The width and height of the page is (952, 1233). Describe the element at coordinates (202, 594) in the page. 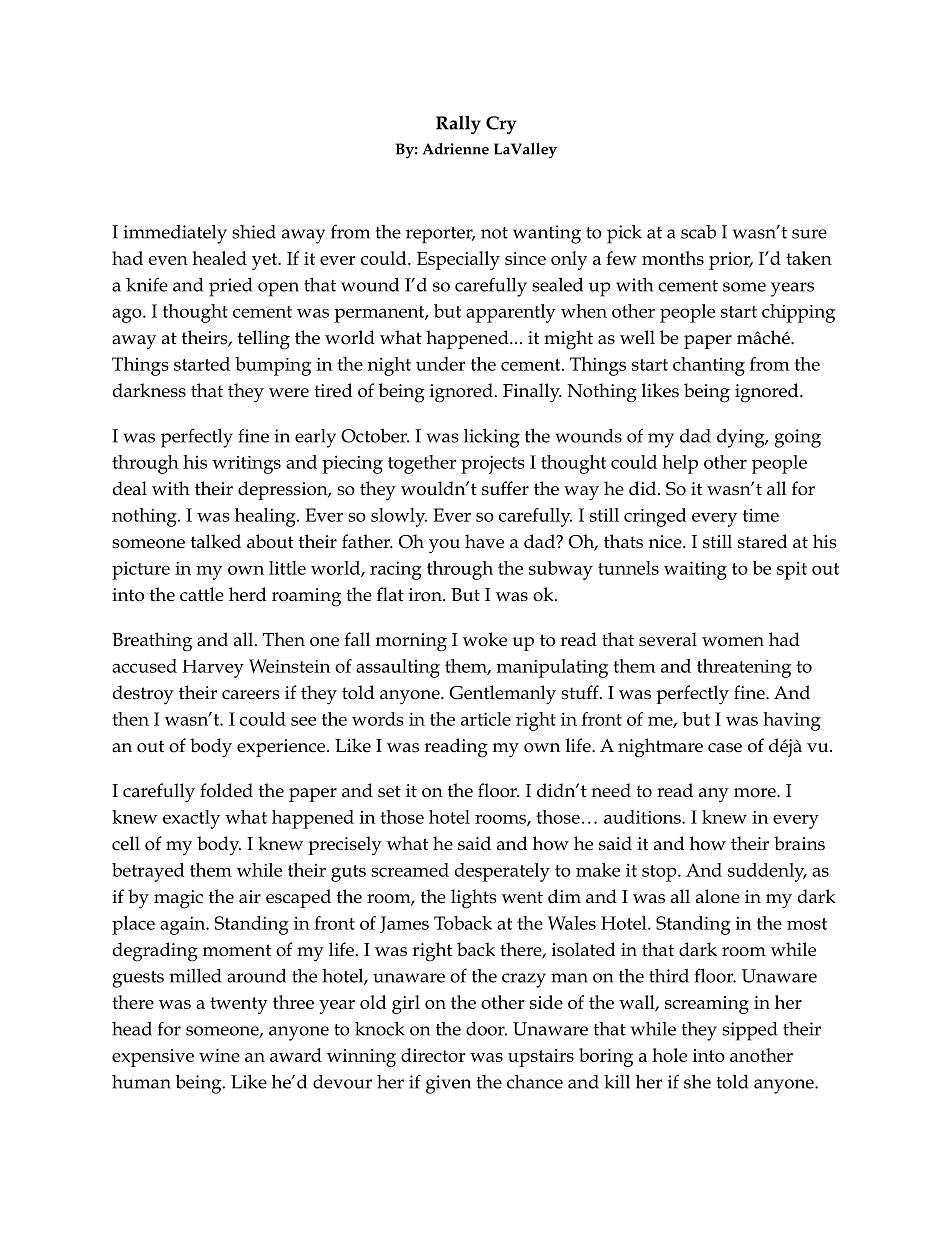

I see `cattle` at that location.
